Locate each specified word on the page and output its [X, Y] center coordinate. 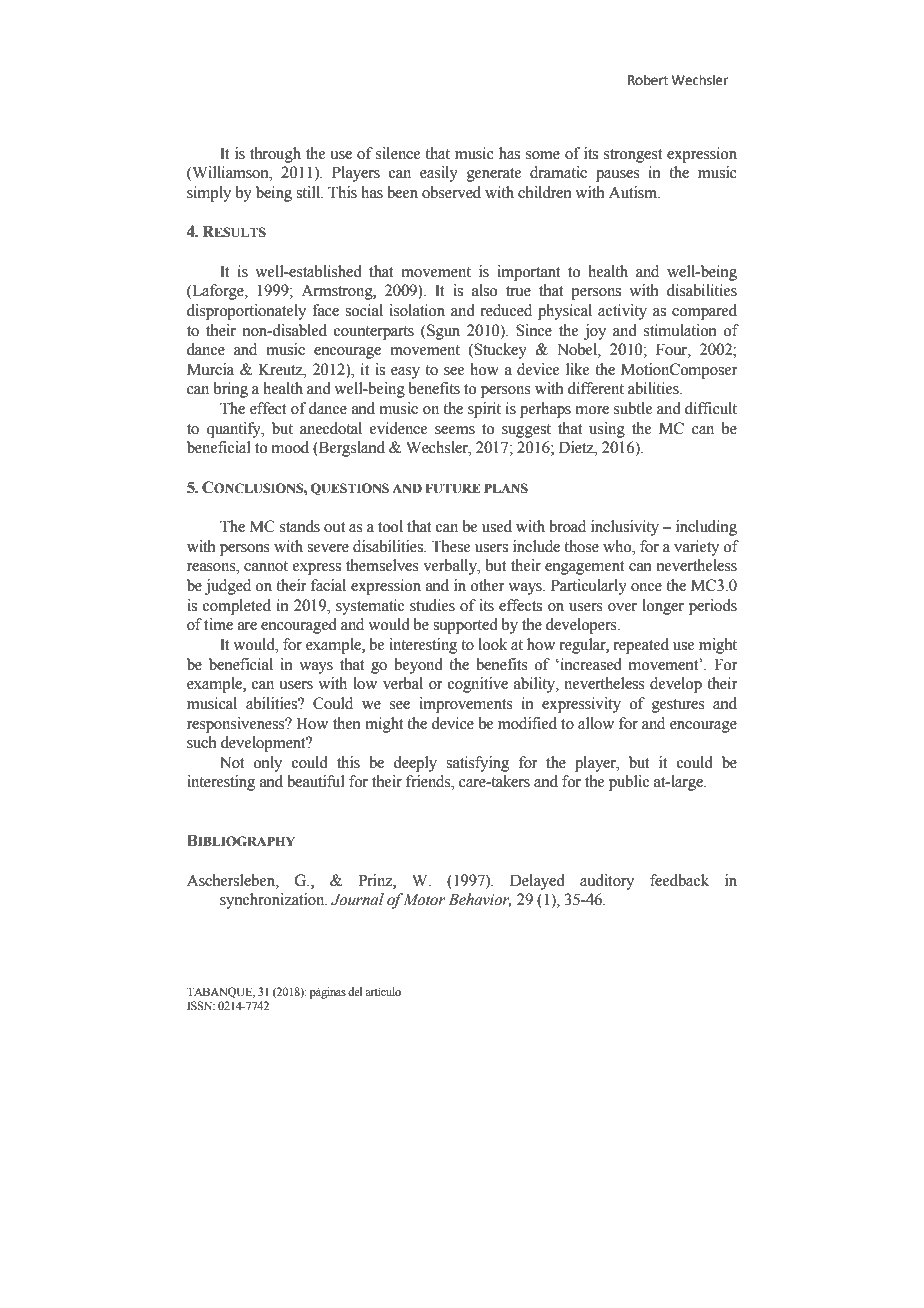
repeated [641, 646]
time [218, 624]
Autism [634, 192]
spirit [484, 410]
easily [439, 174]
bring [231, 390]
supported [465, 626]
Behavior [479, 900]
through [275, 155]
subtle [633, 408]
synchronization [273, 901]
